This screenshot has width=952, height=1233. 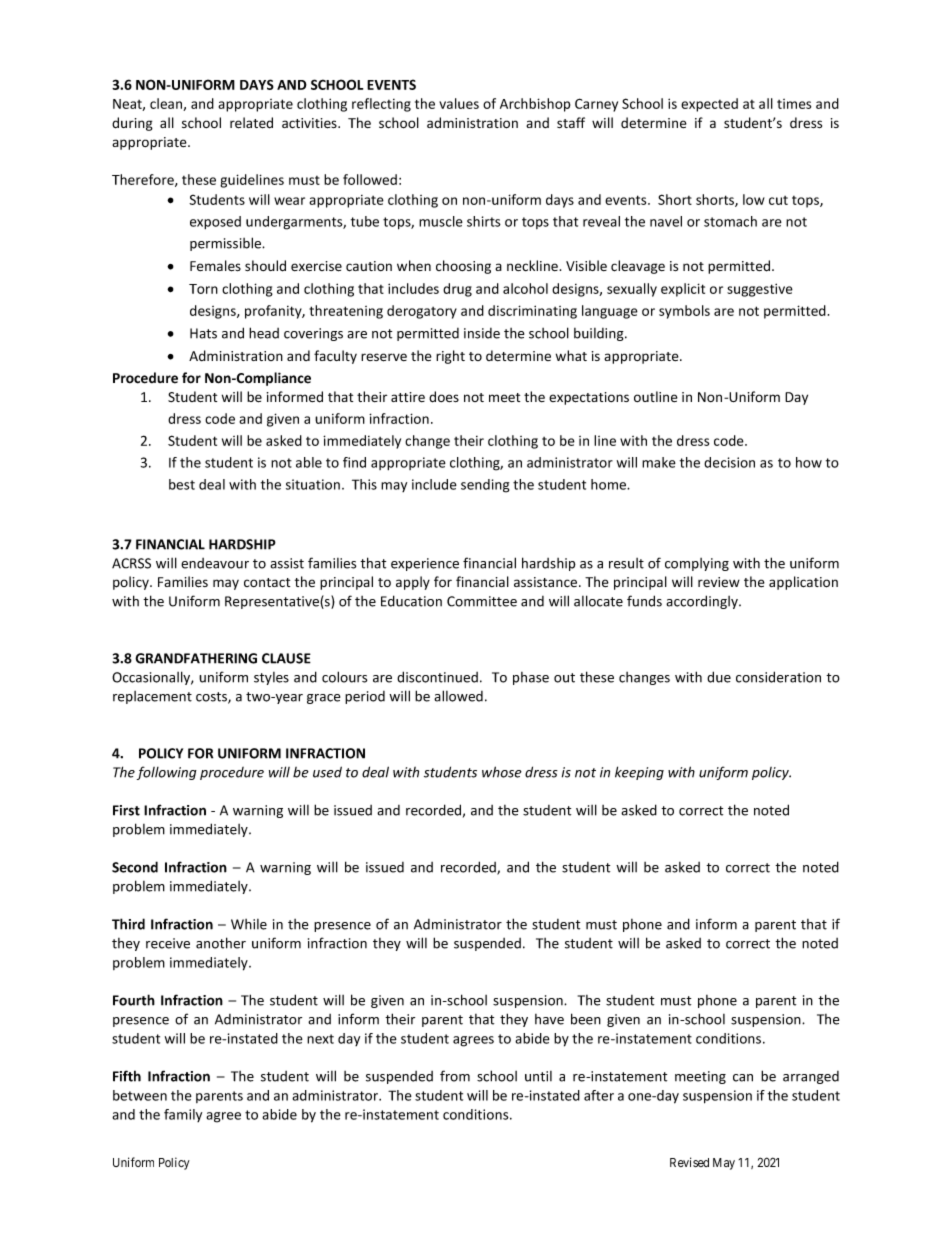 I want to click on family, so click(x=183, y=1115).
